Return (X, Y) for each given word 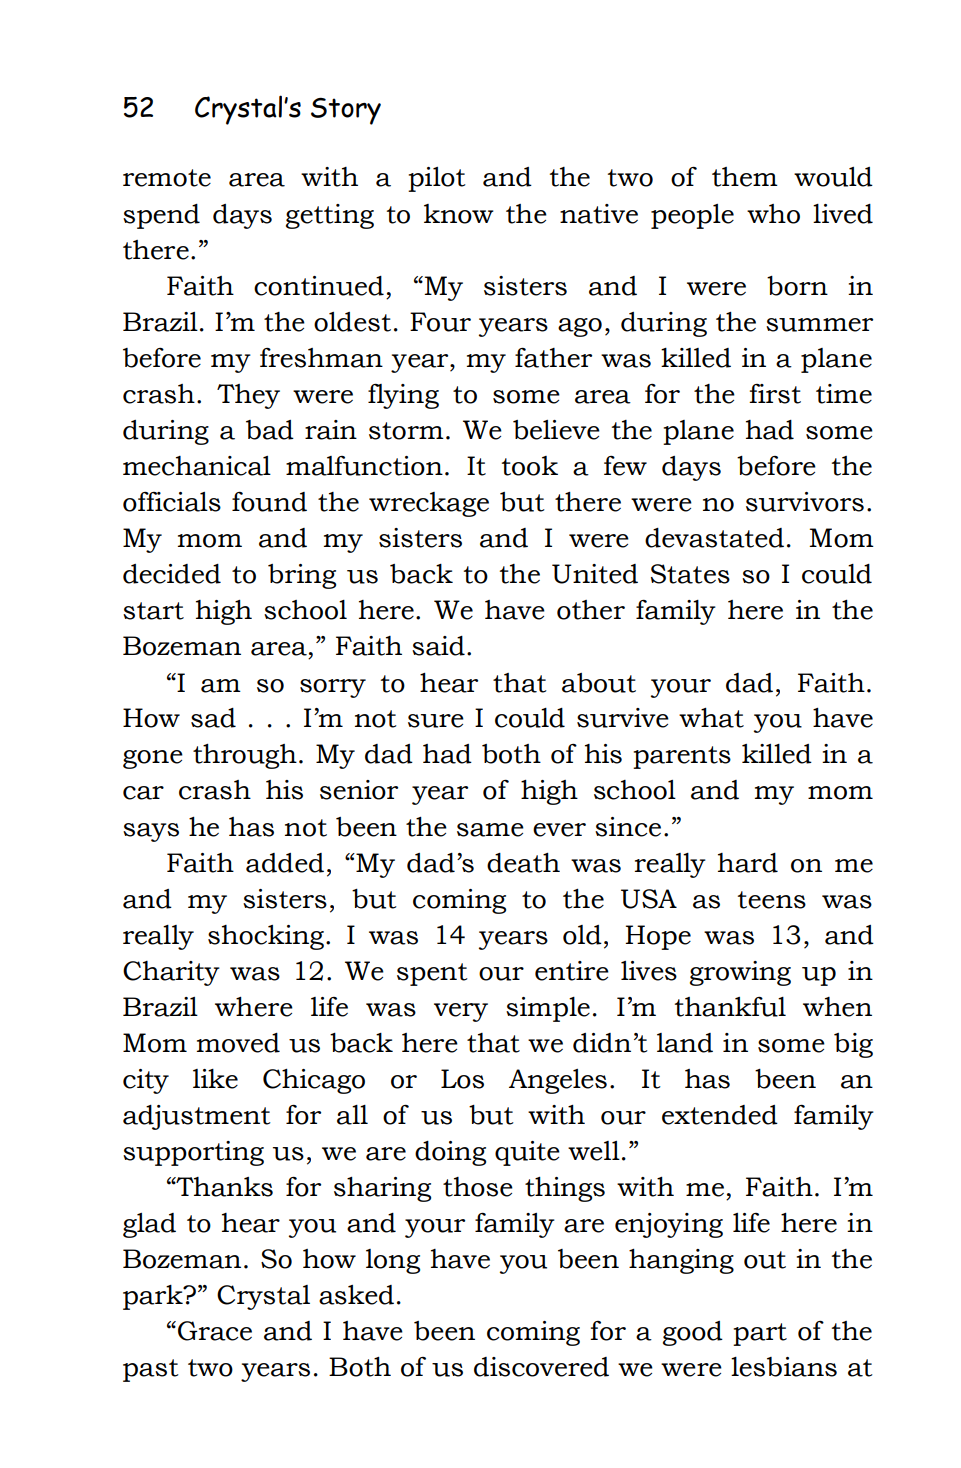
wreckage (429, 504)
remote (167, 178)
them (745, 177)
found (269, 502)
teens (772, 900)
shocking (267, 937)
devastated (714, 538)
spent (432, 974)
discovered (541, 1367)
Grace (215, 1331)
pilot (437, 179)
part (760, 1334)
